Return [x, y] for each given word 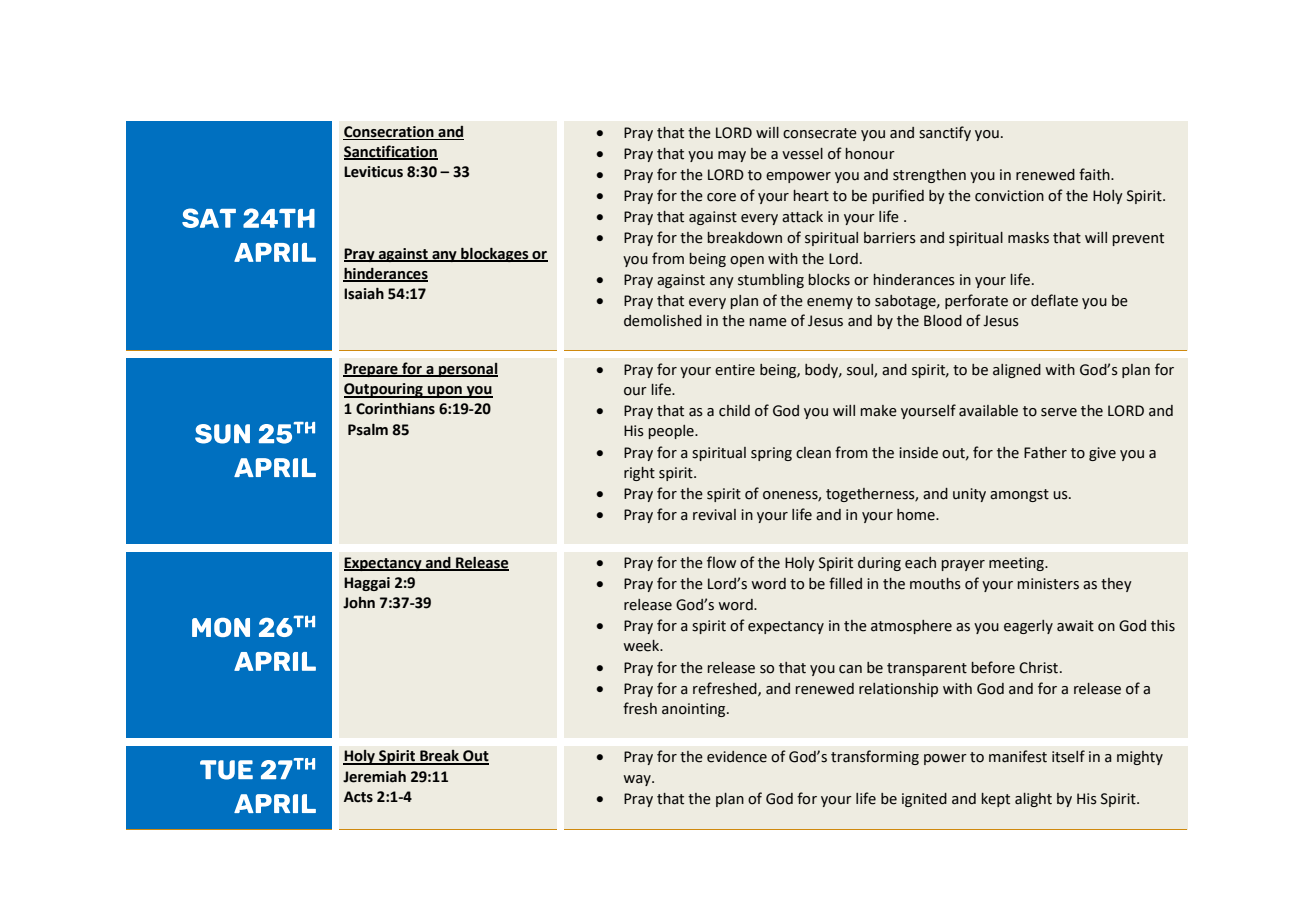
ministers [1048, 584]
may [732, 156]
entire [735, 370]
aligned [1017, 371]
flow [721, 562]
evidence [737, 757]
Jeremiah [374, 777]
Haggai [367, 584]
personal [467, 370]
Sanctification [391, 152]
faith [1095, 174]
